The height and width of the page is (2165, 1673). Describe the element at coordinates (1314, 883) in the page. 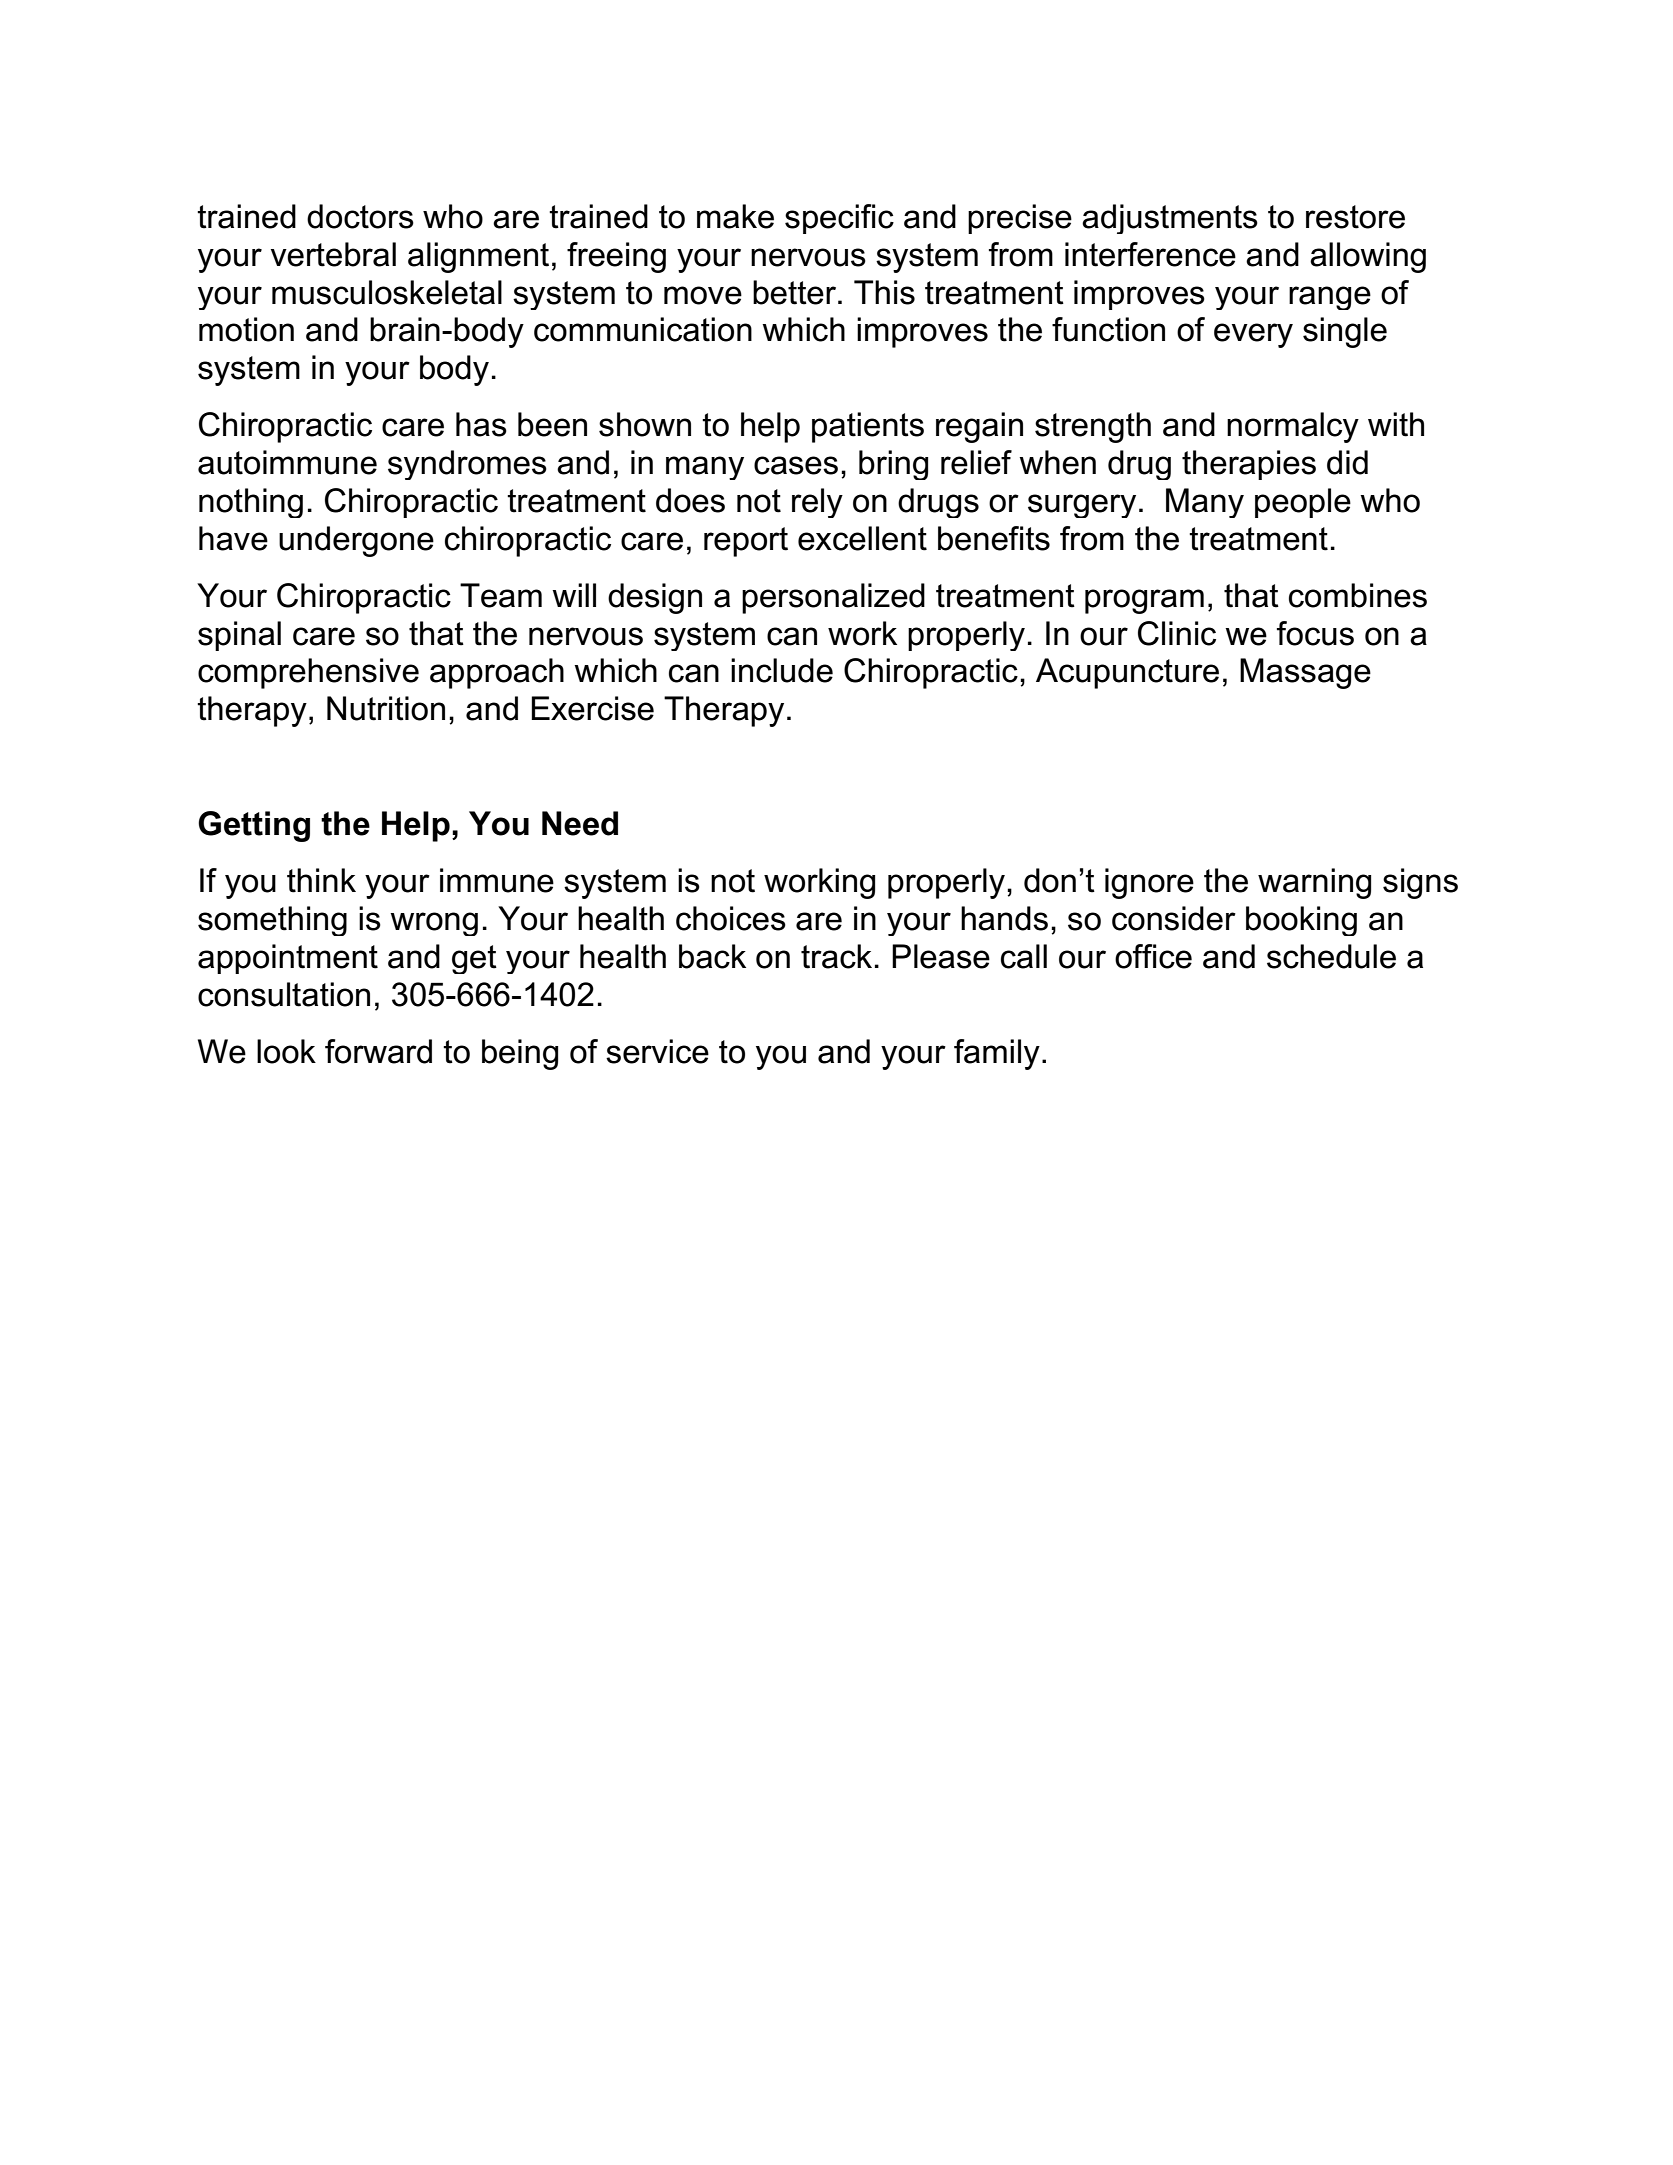

I see `warning` at that location.
